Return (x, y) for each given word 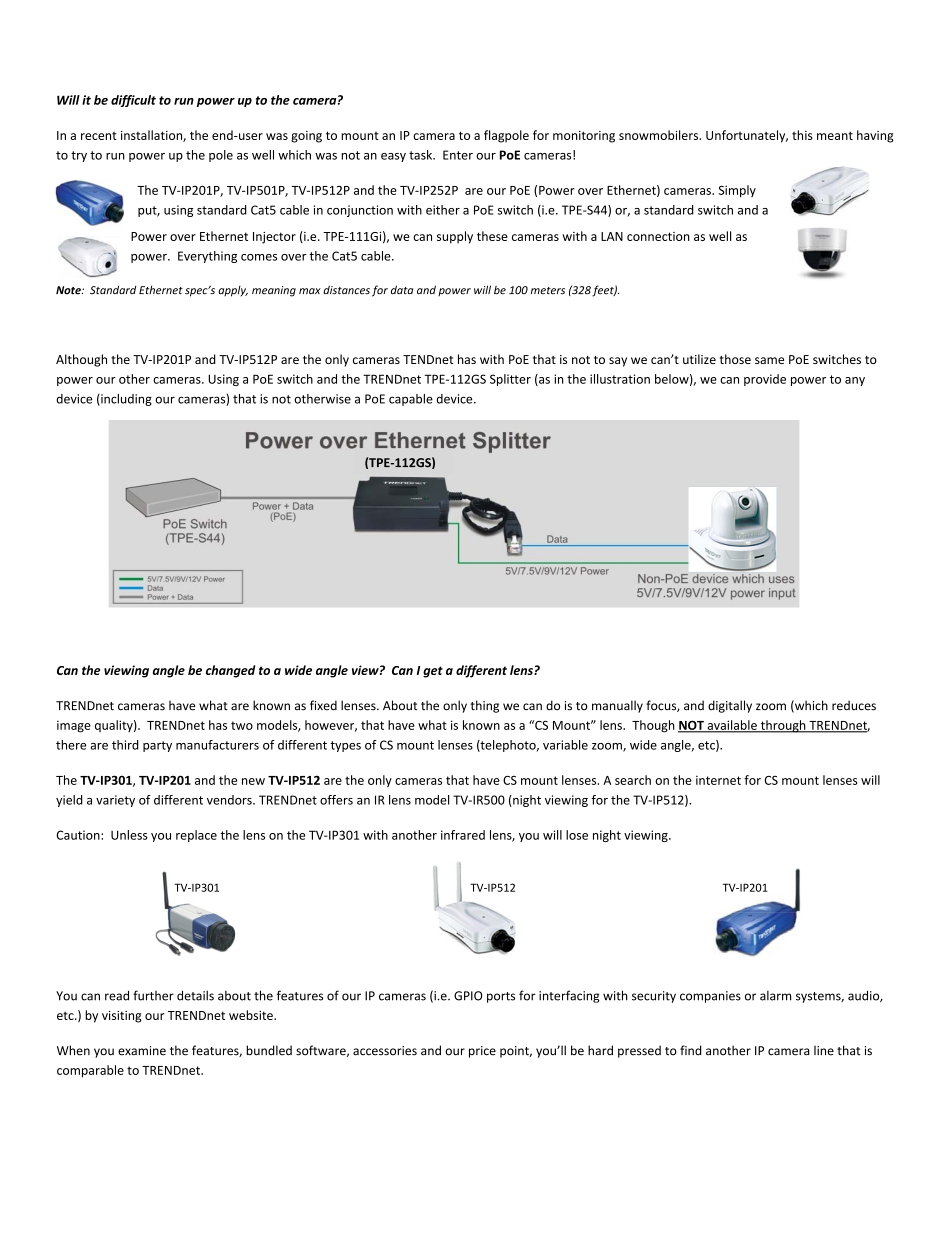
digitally (730, 706)
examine (142, 1051)
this (802, 135)
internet (718, 780)
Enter (458, 155)
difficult (133, 101)
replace (196, 836)
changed (231, 671)
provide (765, 380)
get (433, 672)
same (769, 360)
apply (233, 291)
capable (411, 400)
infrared (463, 835)
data (402, 290)
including (125, 400)
